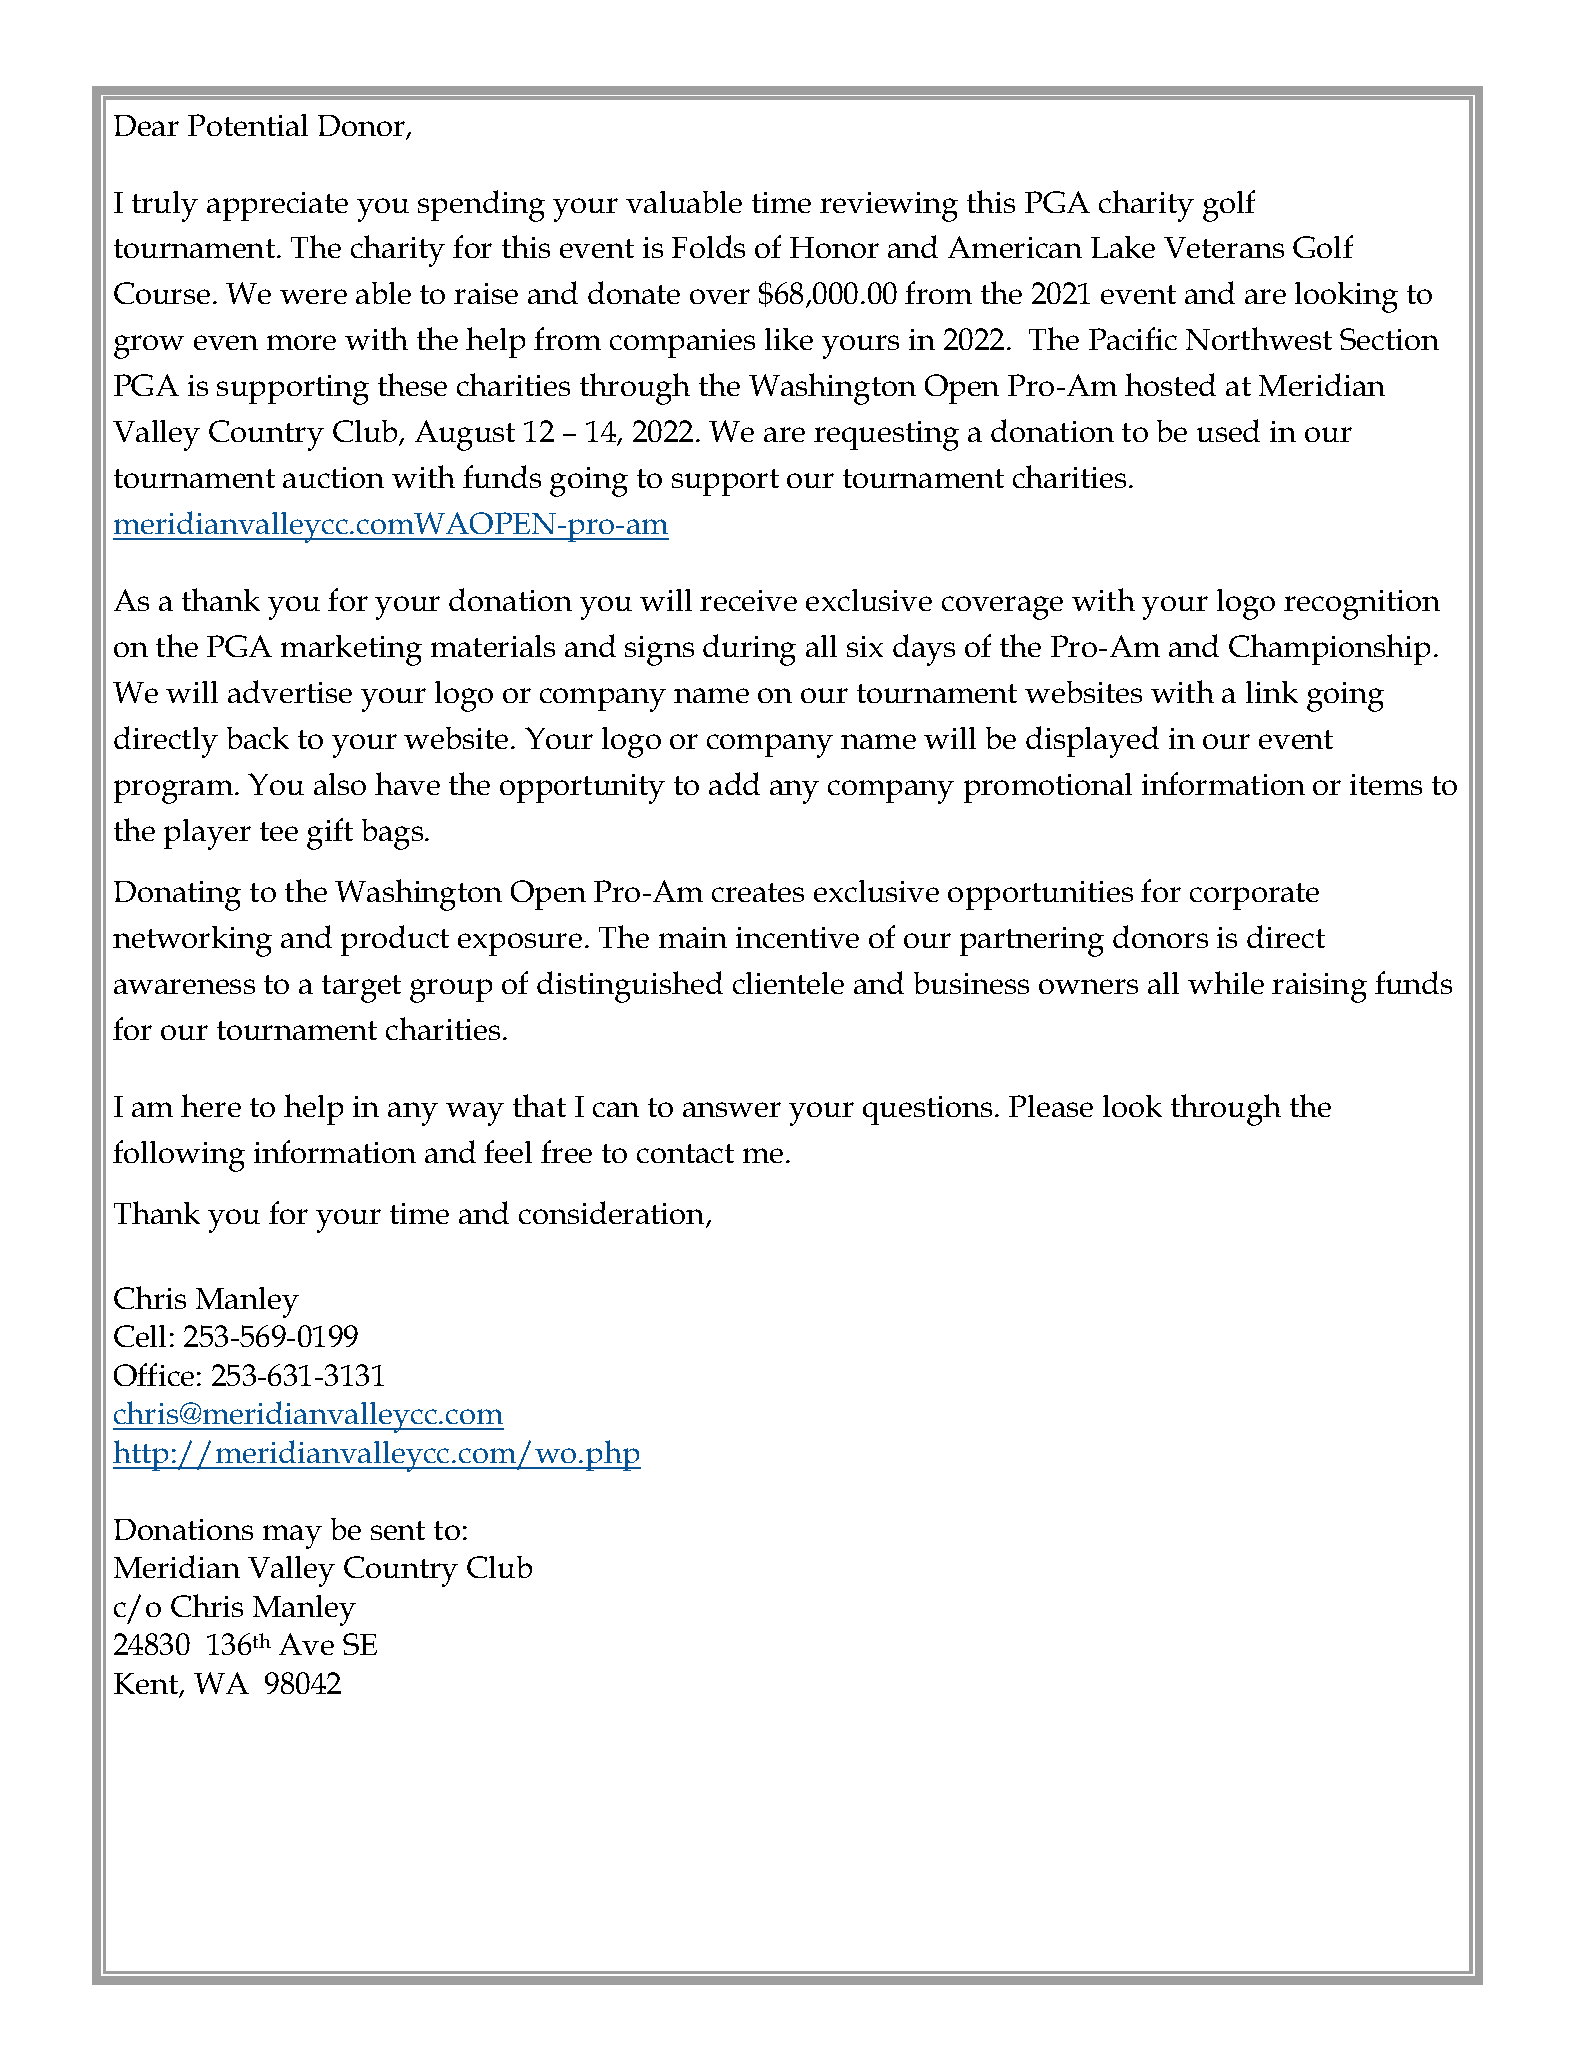  I want to click on marketing, so click(351, 650).
